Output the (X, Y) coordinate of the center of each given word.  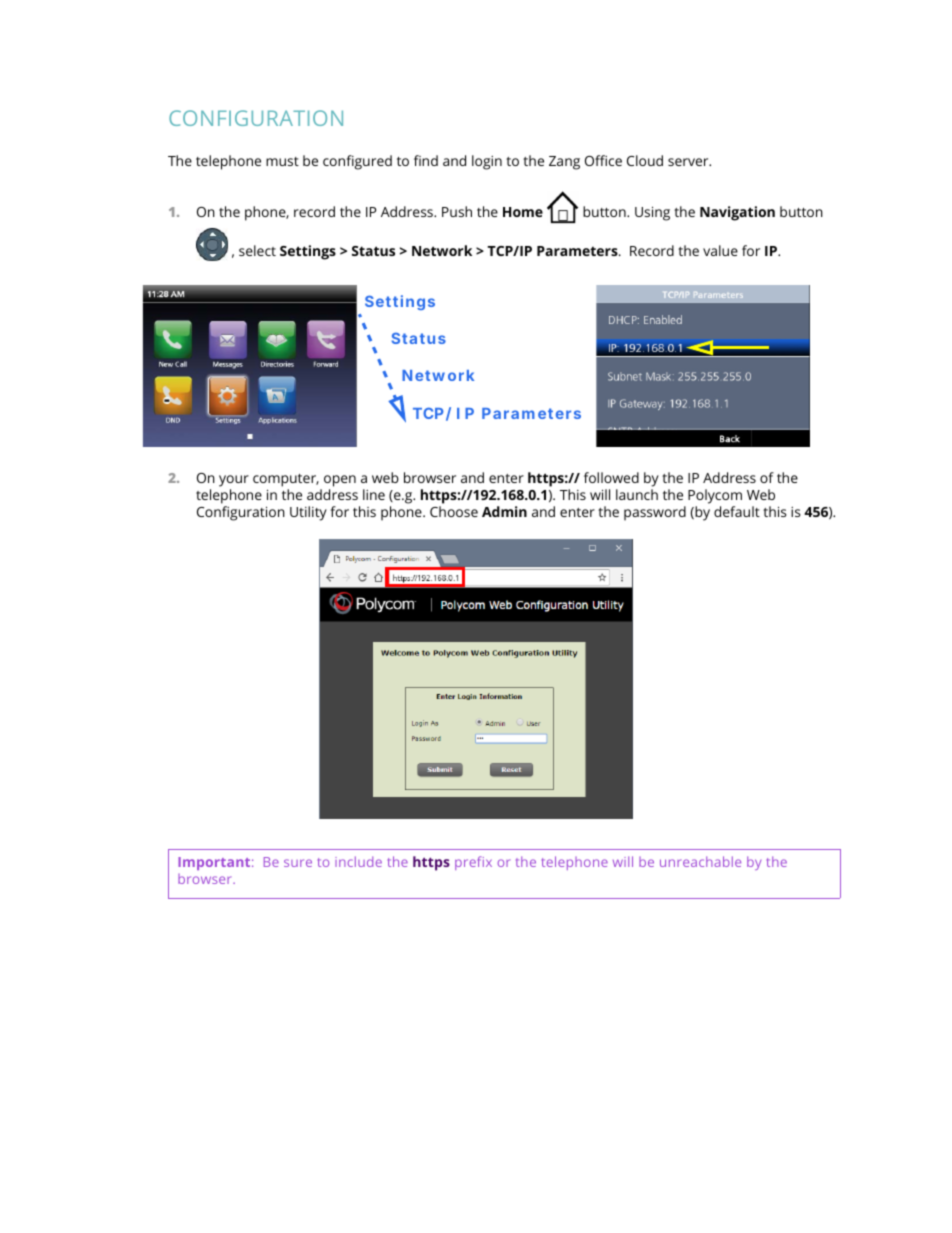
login (487, 162)
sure (298, 863)
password (655, 513)
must (282, 161)
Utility (308, 513)
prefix (473, 863)
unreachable (700, 861)
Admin (504, 511)
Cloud (645, 160)
